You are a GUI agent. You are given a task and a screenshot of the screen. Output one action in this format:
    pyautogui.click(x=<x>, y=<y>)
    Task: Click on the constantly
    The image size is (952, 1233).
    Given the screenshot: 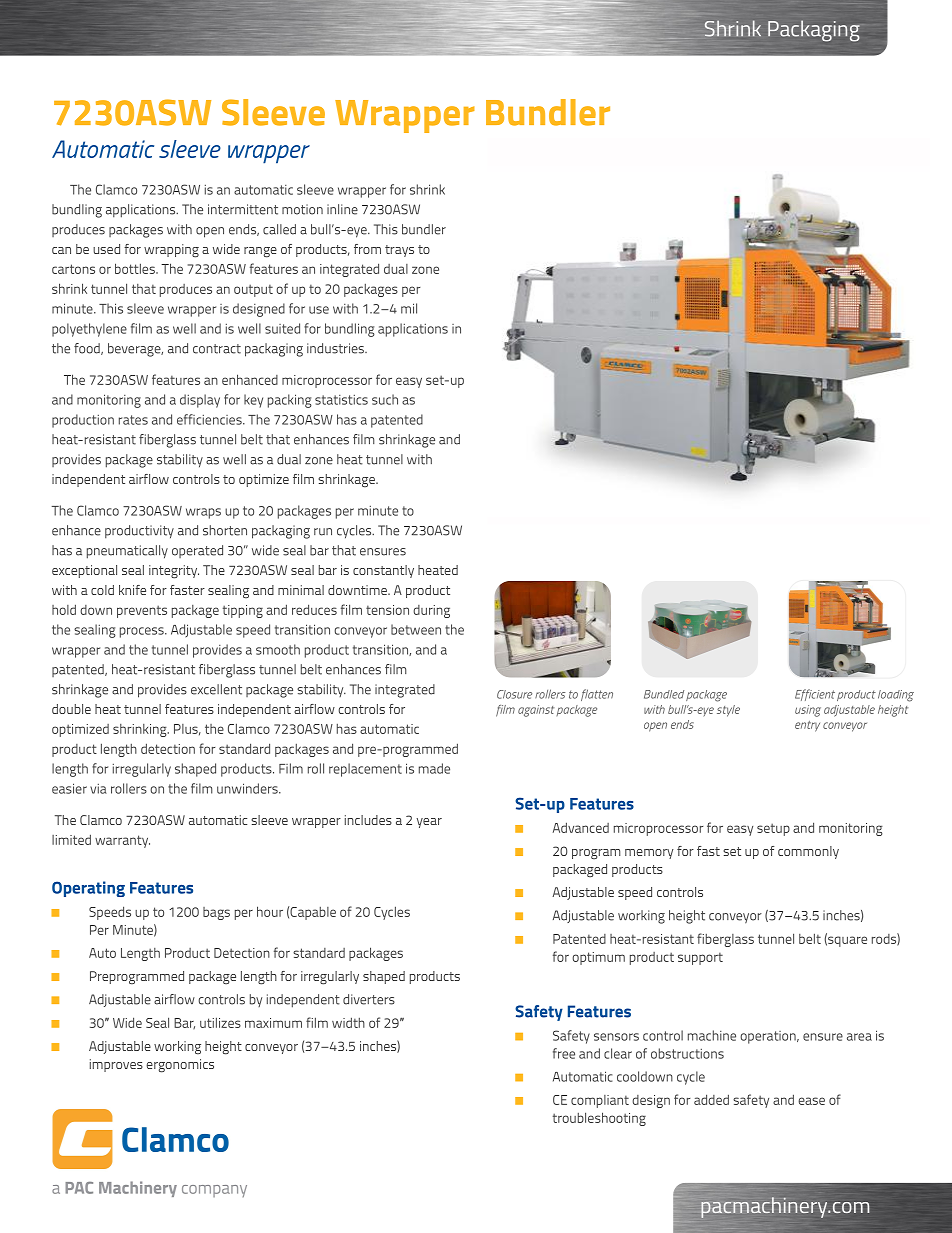 What is the action you would take?
    pyautogui.click(x=383, y=571)
